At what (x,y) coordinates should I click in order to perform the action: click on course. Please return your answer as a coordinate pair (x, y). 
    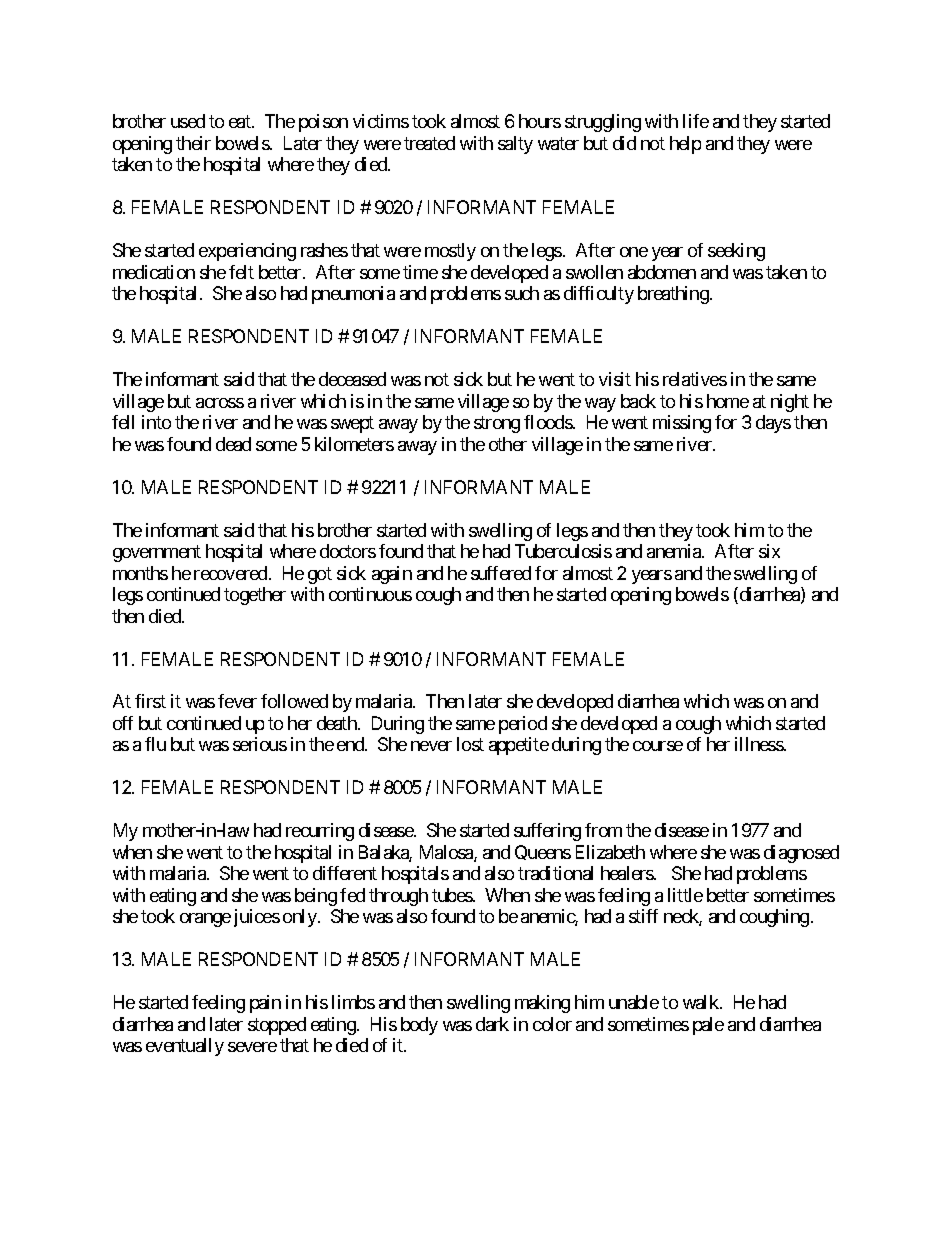
    Looking at the image, I should click on (658, 746).
